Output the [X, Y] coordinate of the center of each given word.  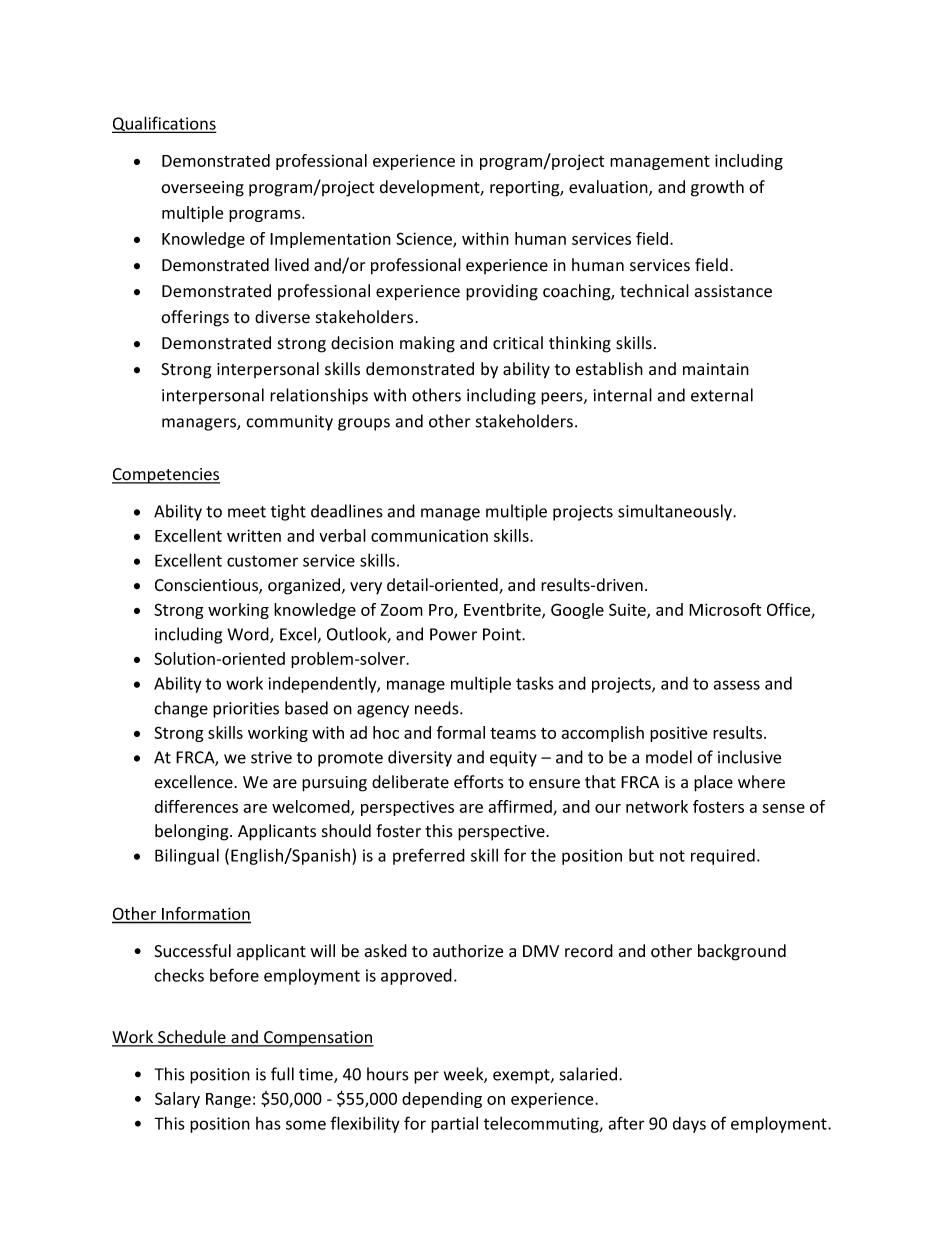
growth [717, 188]
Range [228, 1100]
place [713, 783]
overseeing [202, 189]
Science [425, 240]
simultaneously [676, 512]
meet [247, 512]
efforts [479, 782]
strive [271, 757]
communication [429, 535]
